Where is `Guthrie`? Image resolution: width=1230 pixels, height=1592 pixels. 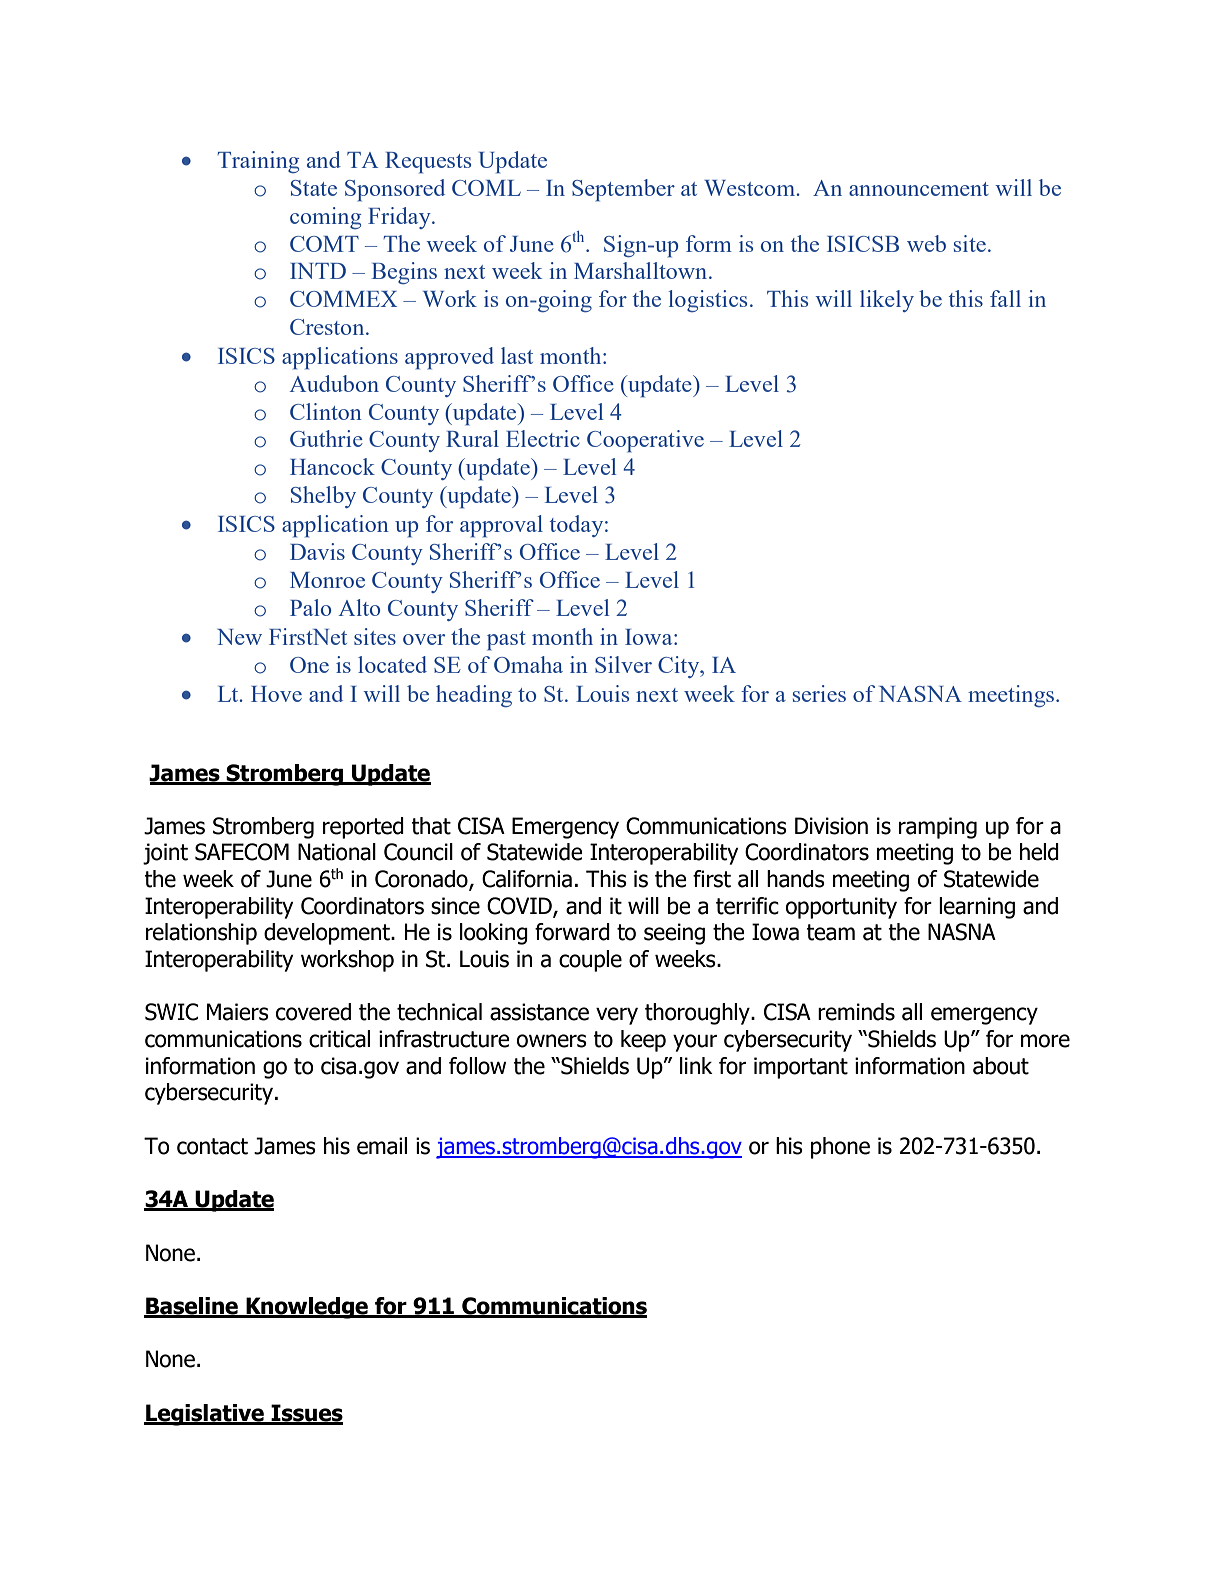
Guthrie is located at coordinates (326, 438).
